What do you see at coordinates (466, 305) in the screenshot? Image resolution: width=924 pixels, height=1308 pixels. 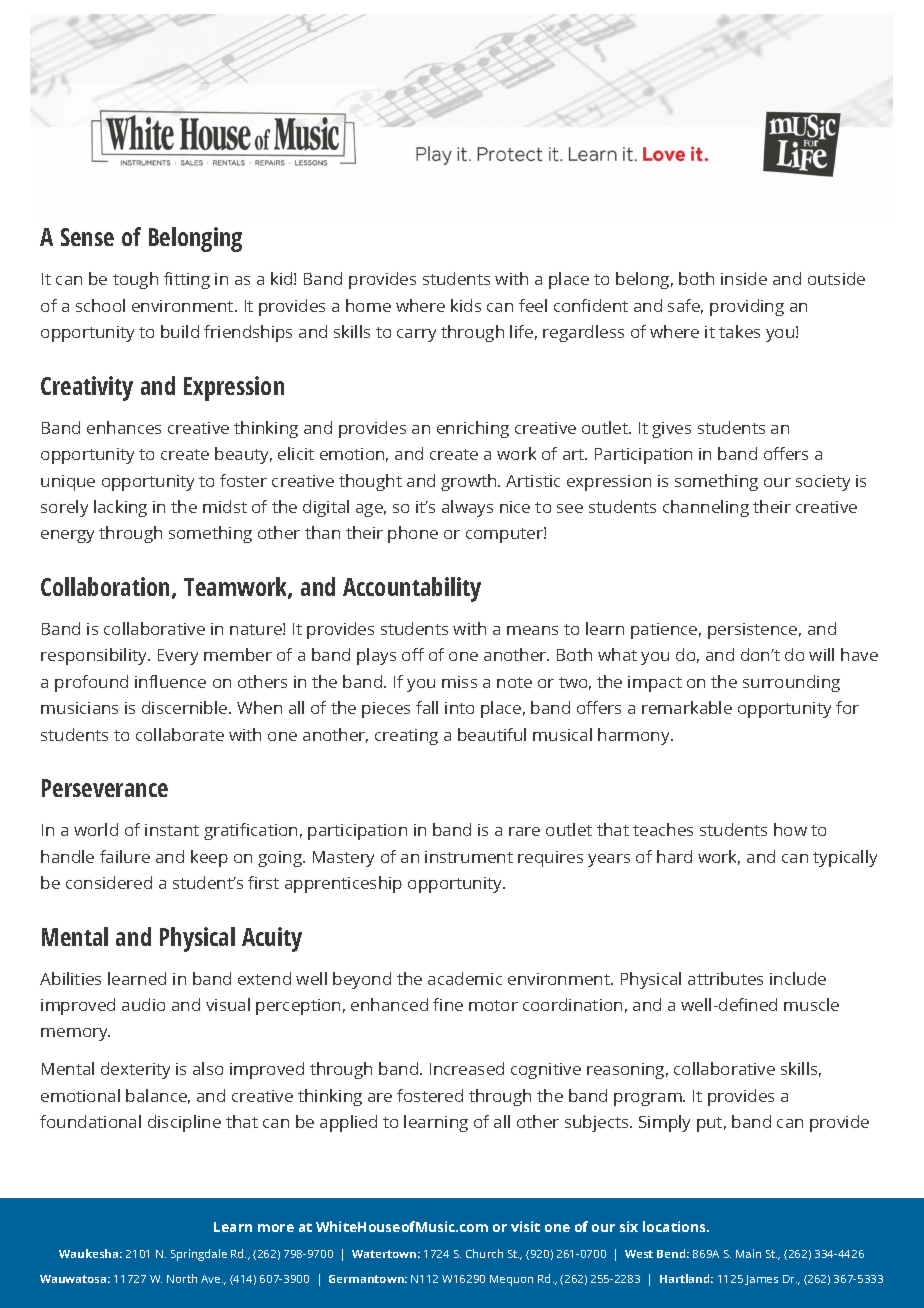 I see `kids` at bounding box center [466, 305].
